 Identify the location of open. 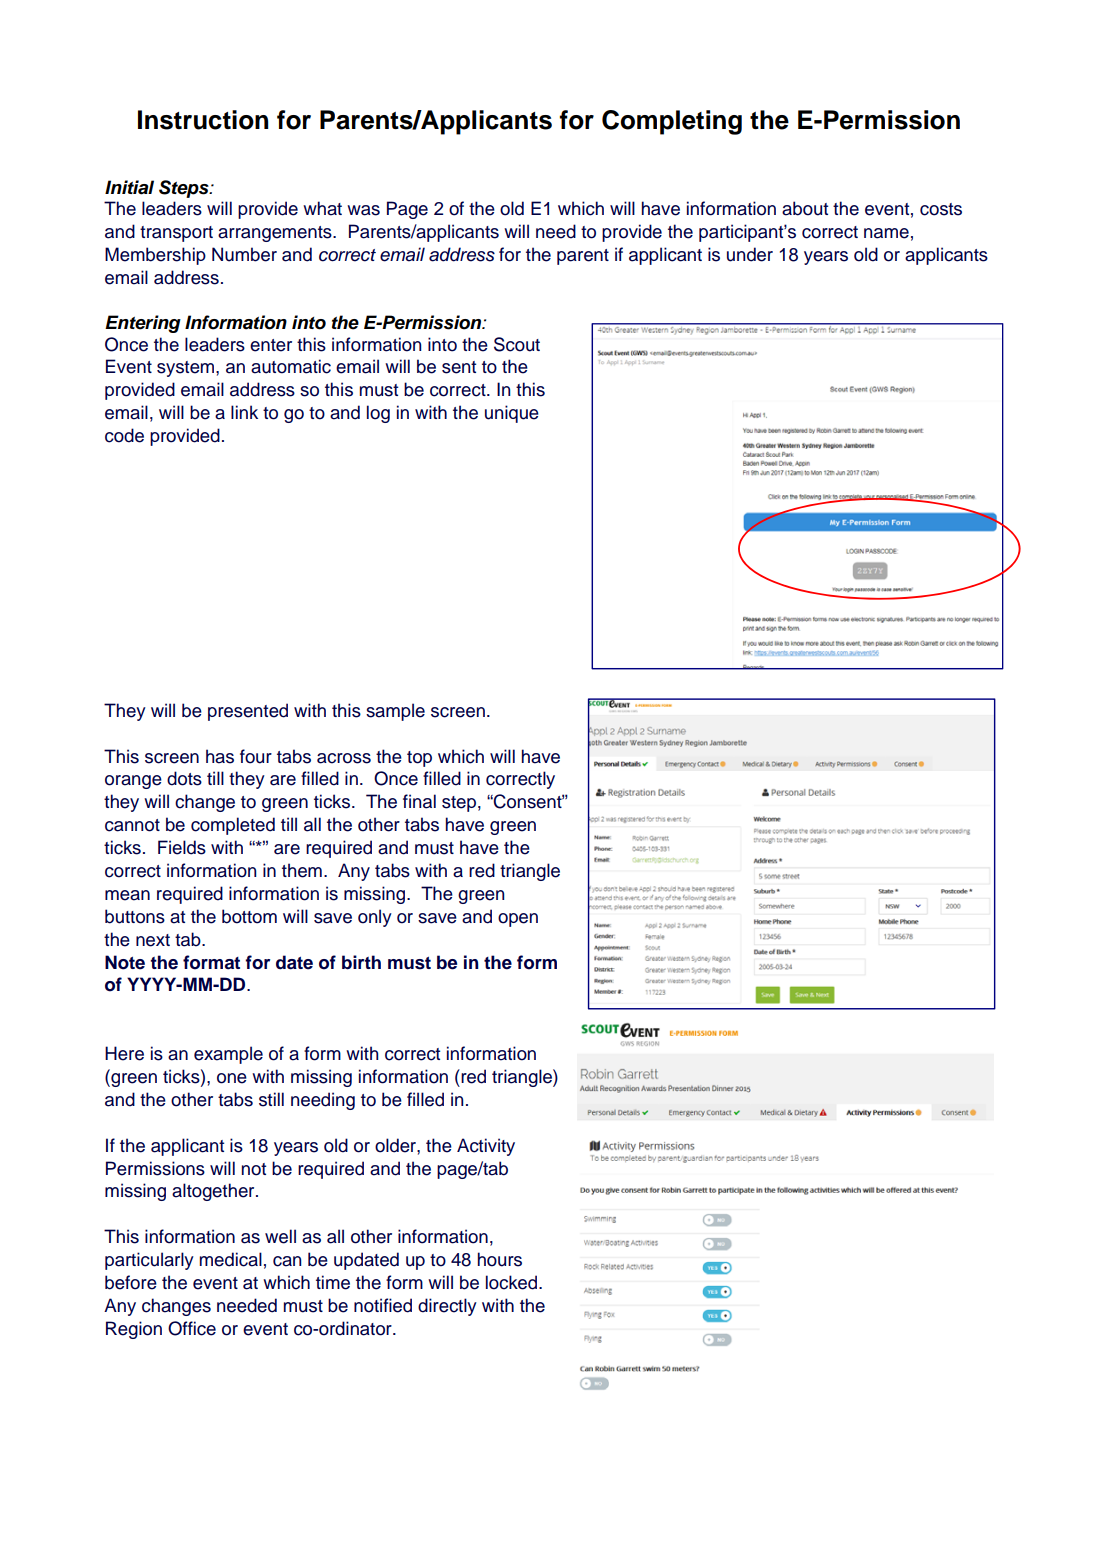
(518, 920).
